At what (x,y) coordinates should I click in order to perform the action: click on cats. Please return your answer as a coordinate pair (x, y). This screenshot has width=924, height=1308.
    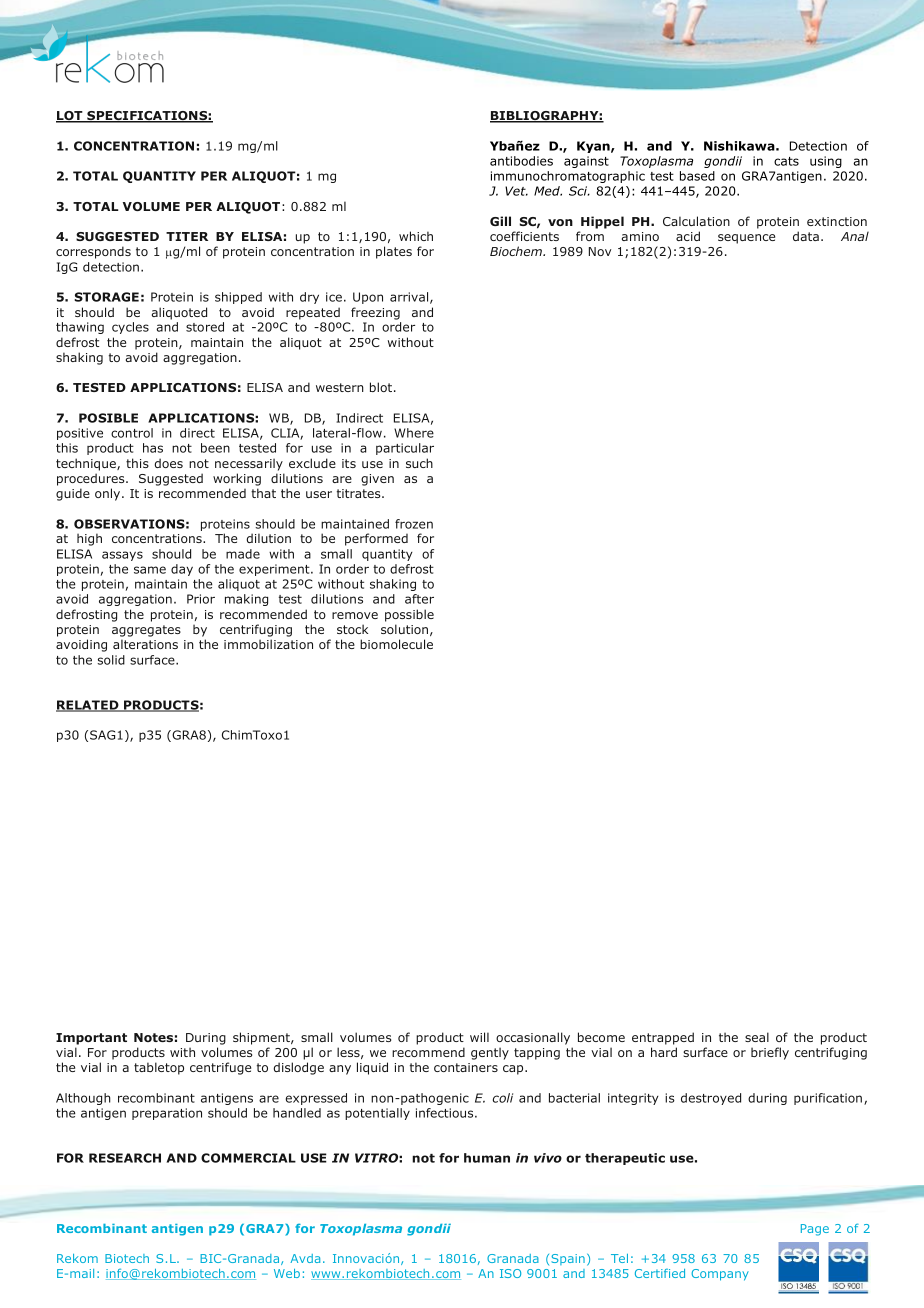
    Looking at the image, I should click on (786, 161).
